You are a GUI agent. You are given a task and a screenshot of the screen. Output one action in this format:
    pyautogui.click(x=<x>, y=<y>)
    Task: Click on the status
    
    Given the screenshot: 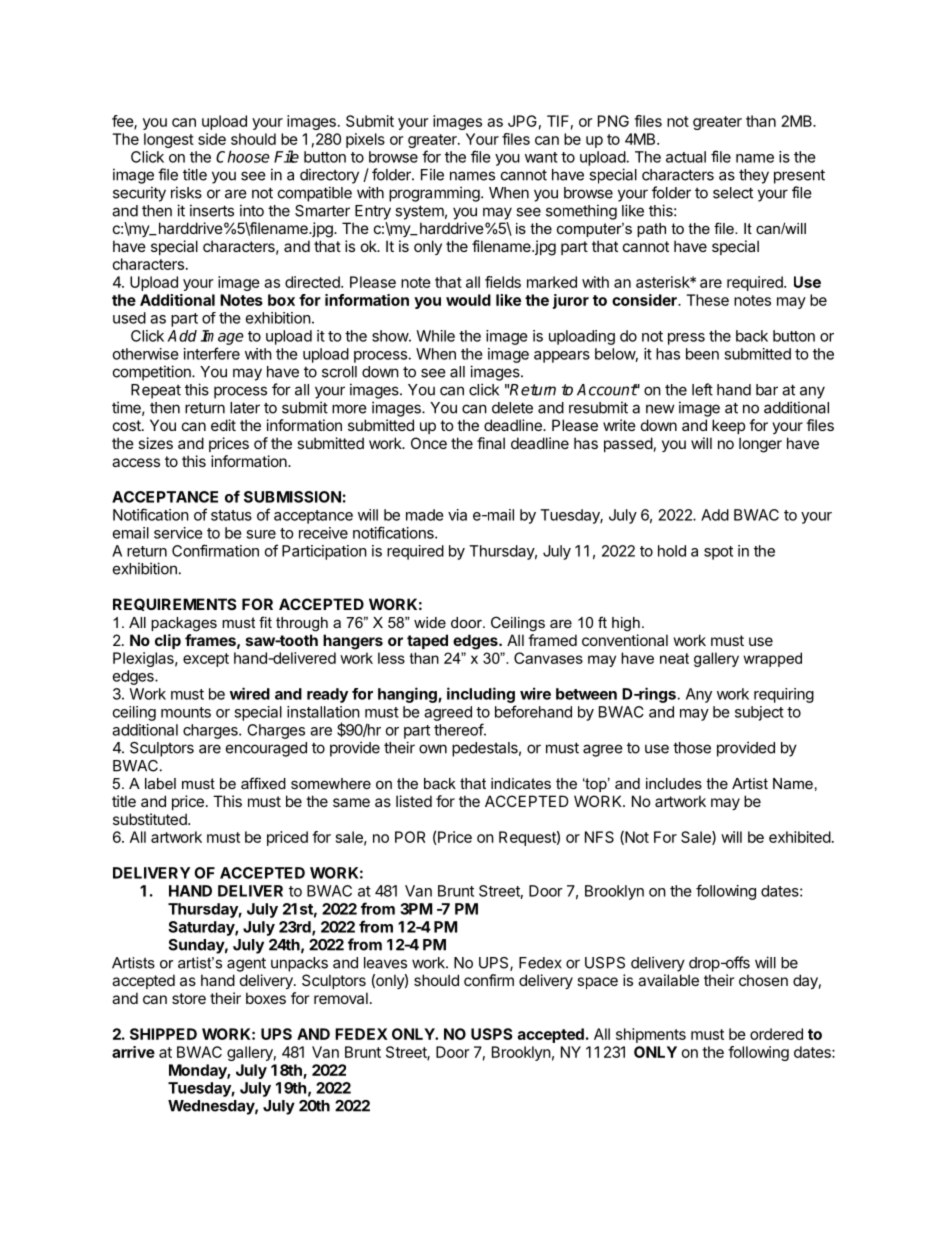 What is the action you would take?
    pyautogui.click(x=231, y=515)
